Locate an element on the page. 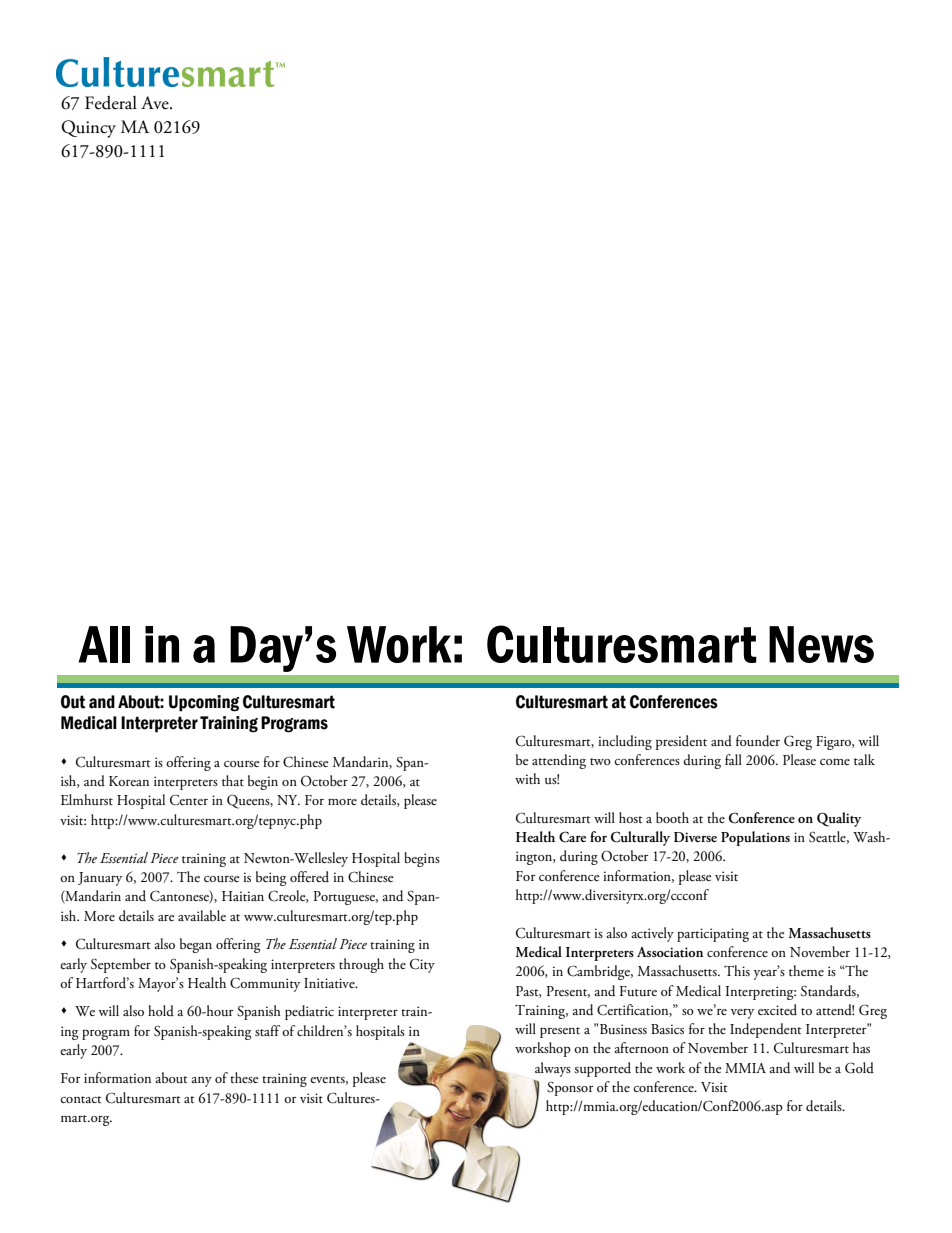 The height and width of the document is (1233, 952). Ave is located at coordinates (156, 103).
